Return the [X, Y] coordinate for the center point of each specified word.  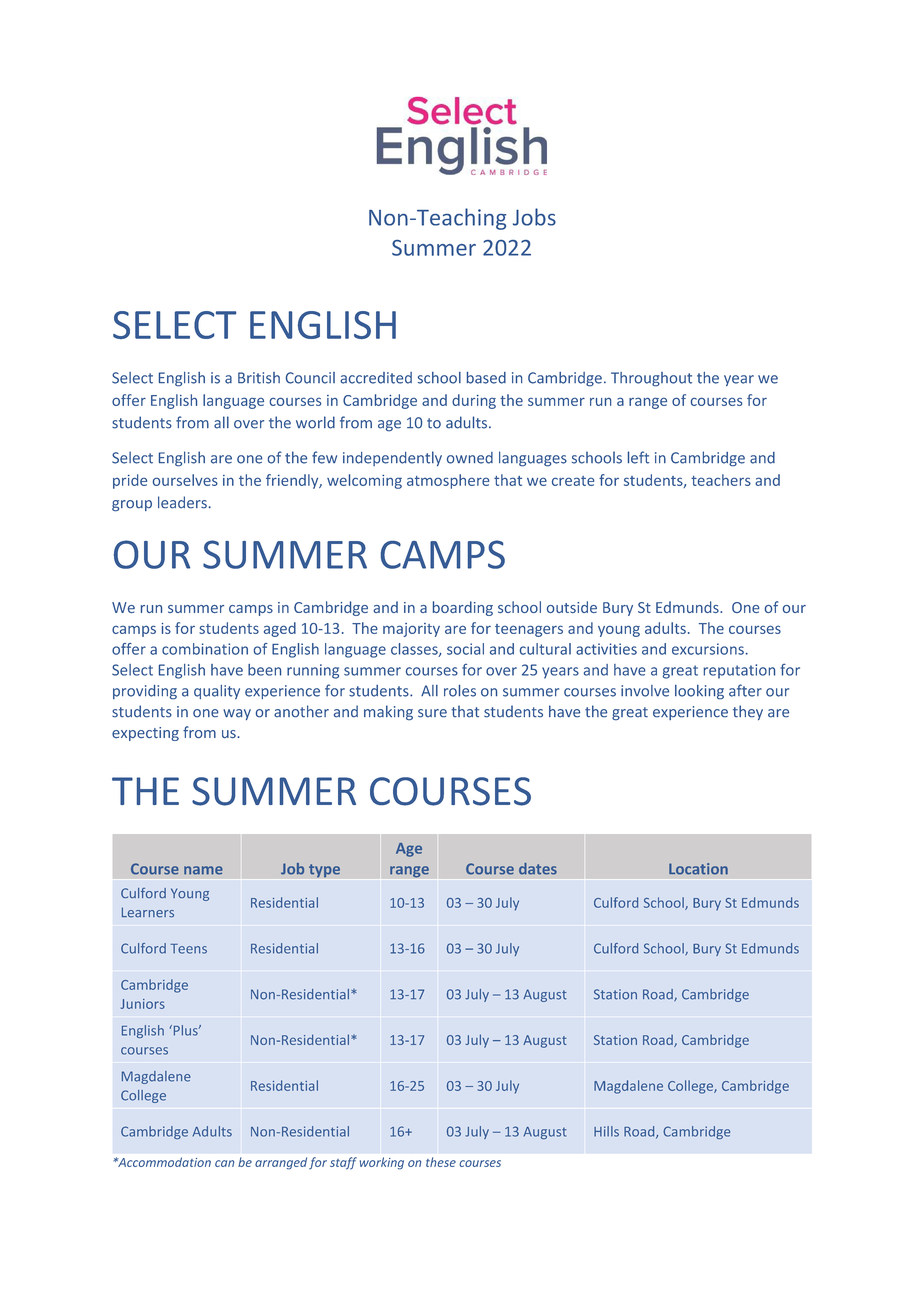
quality [217, 692]
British [259, 378]
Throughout [651, 379]
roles [460, 691]
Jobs [534, 217]
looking [699, 692]
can [224, 1163]
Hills [606, 1131]
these [441, 1162]
